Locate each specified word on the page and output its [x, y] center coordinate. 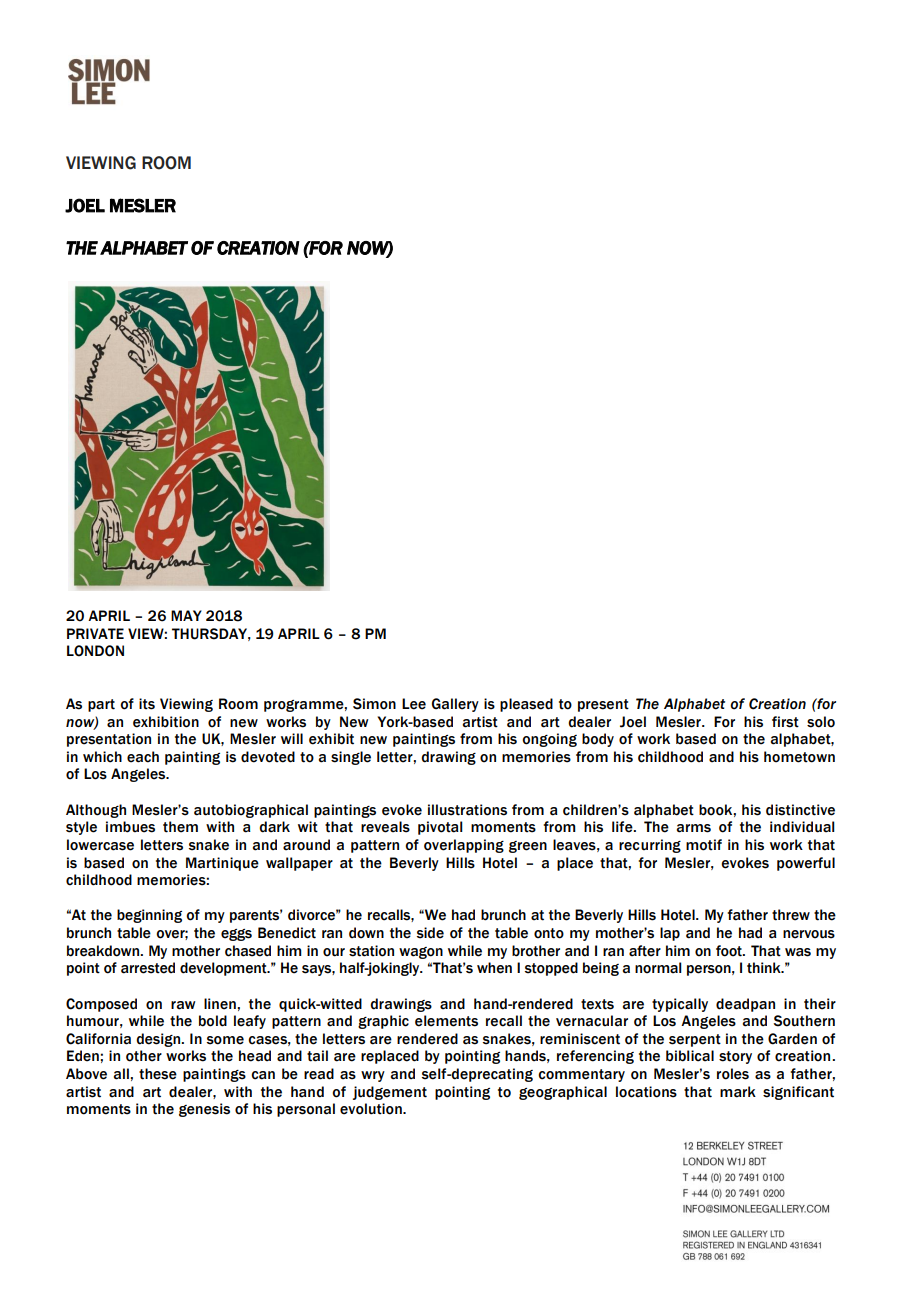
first [785, 722]
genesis [204, 1110]
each [143, 757]
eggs [236, 935]
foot [730, 951]
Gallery [455, 705]
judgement [390, 1093]
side [430, 933]
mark [738, 1092]
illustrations [467, 810]
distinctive [800, 810]
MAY [186, 615]
